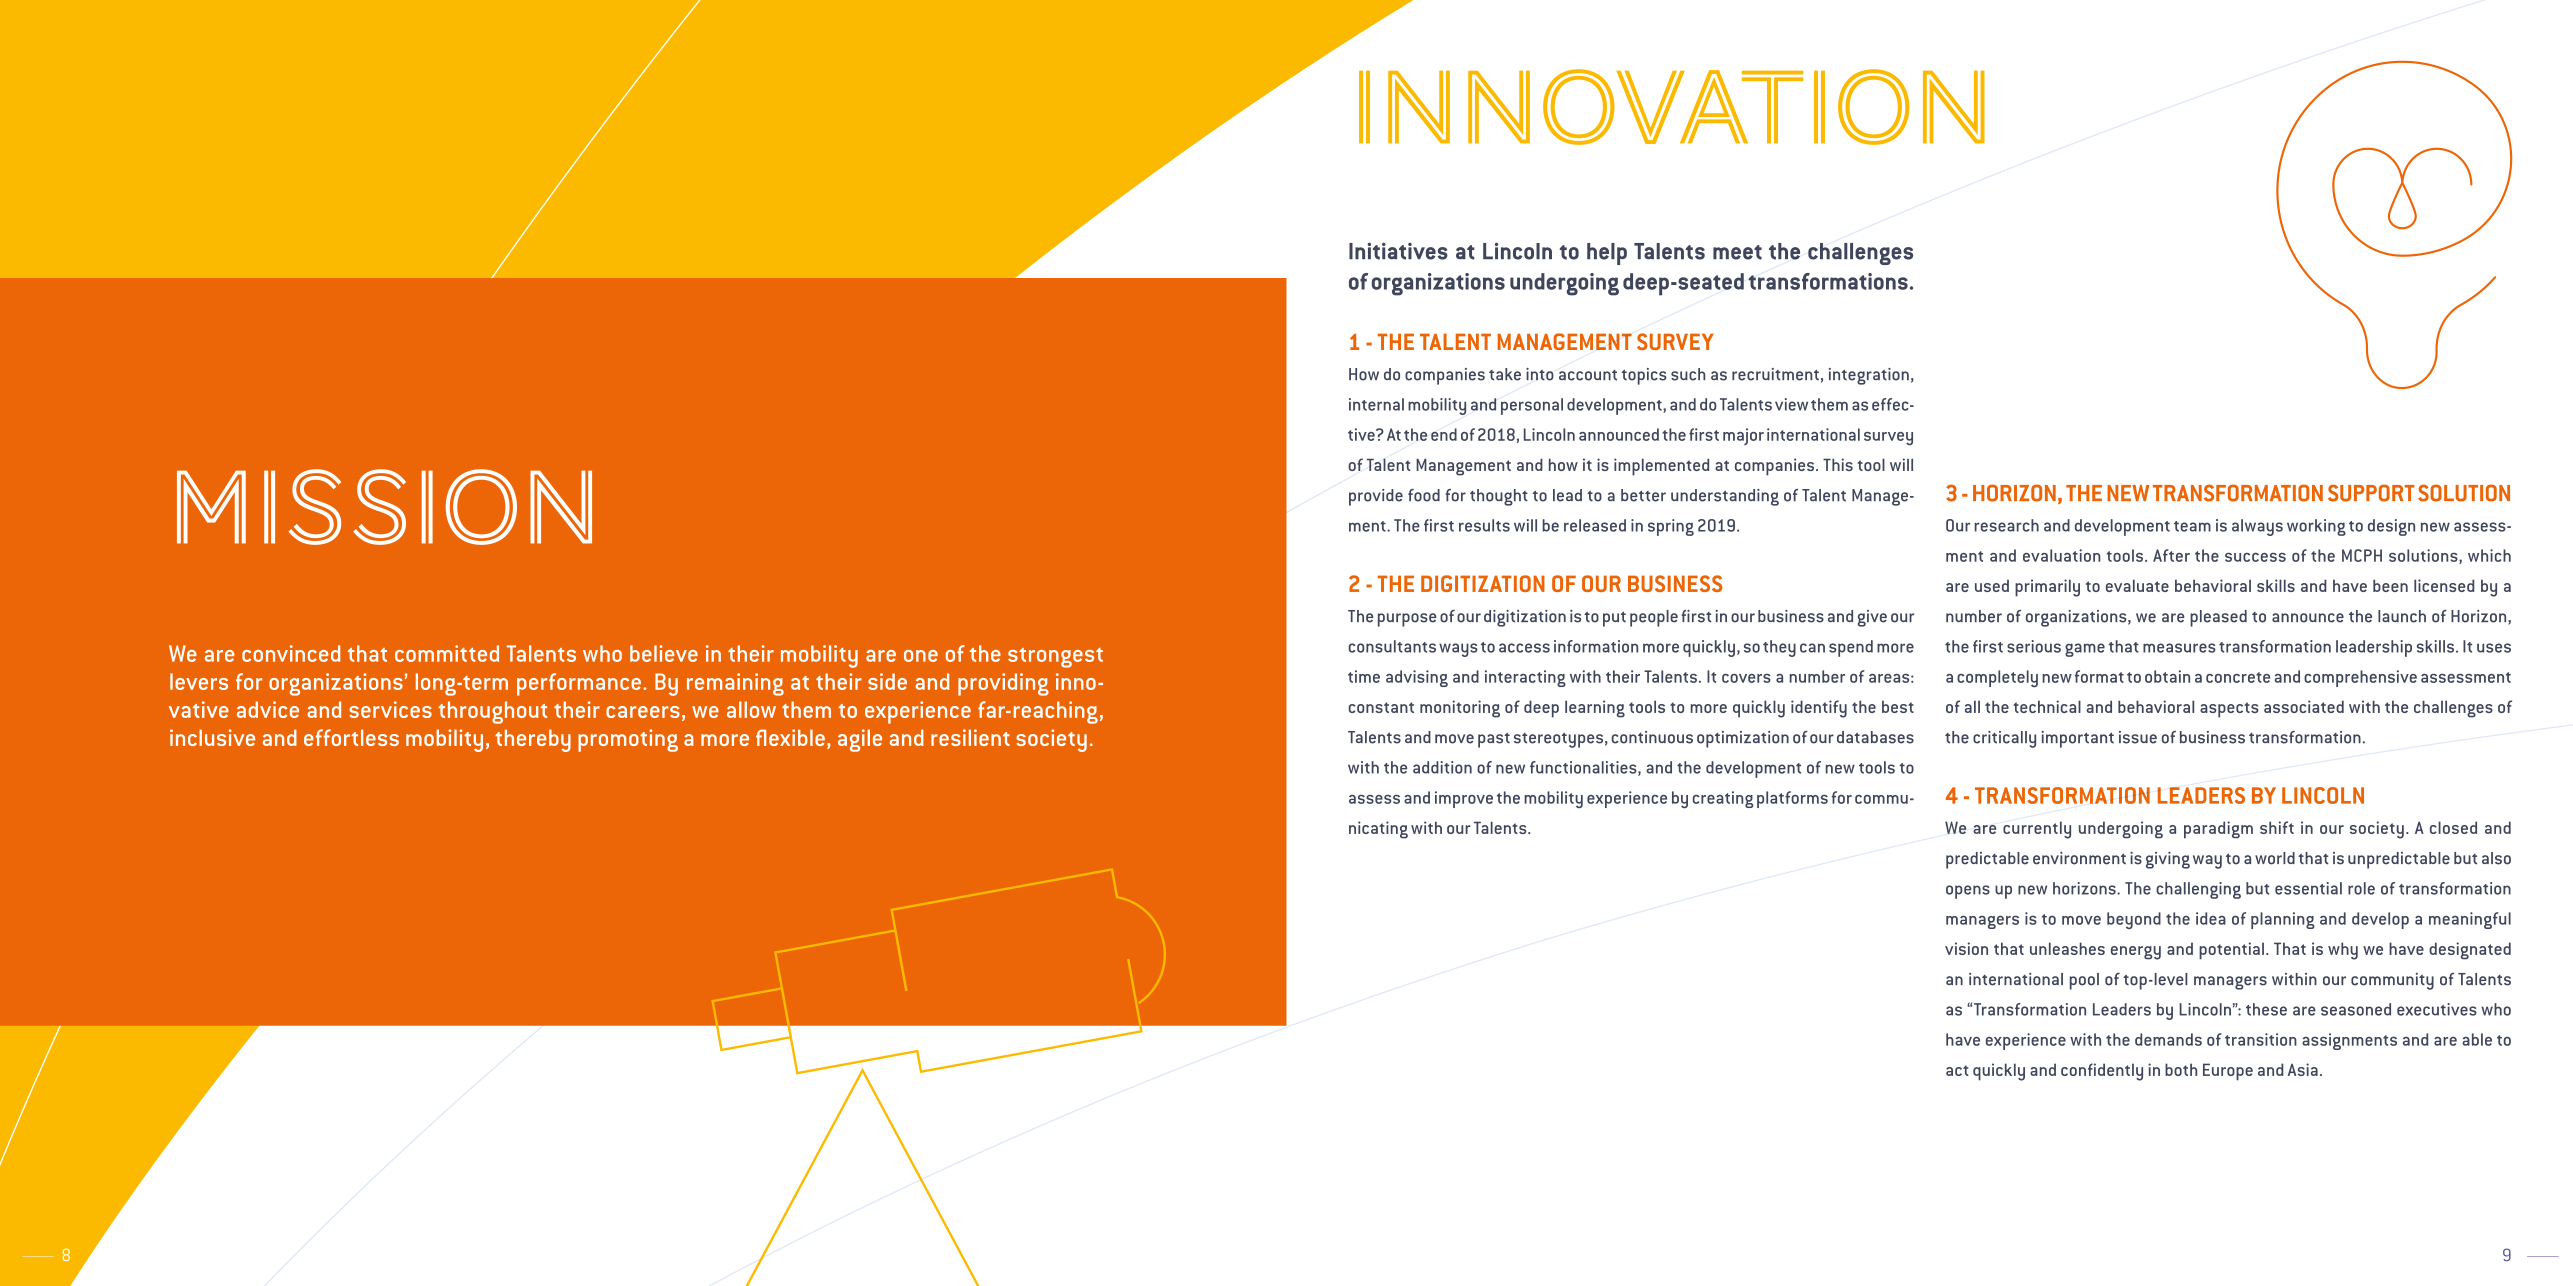  What do you see at coordinates (2192, 526) in the screenshot?
I see `team` at bounding box center [2192, 526].
